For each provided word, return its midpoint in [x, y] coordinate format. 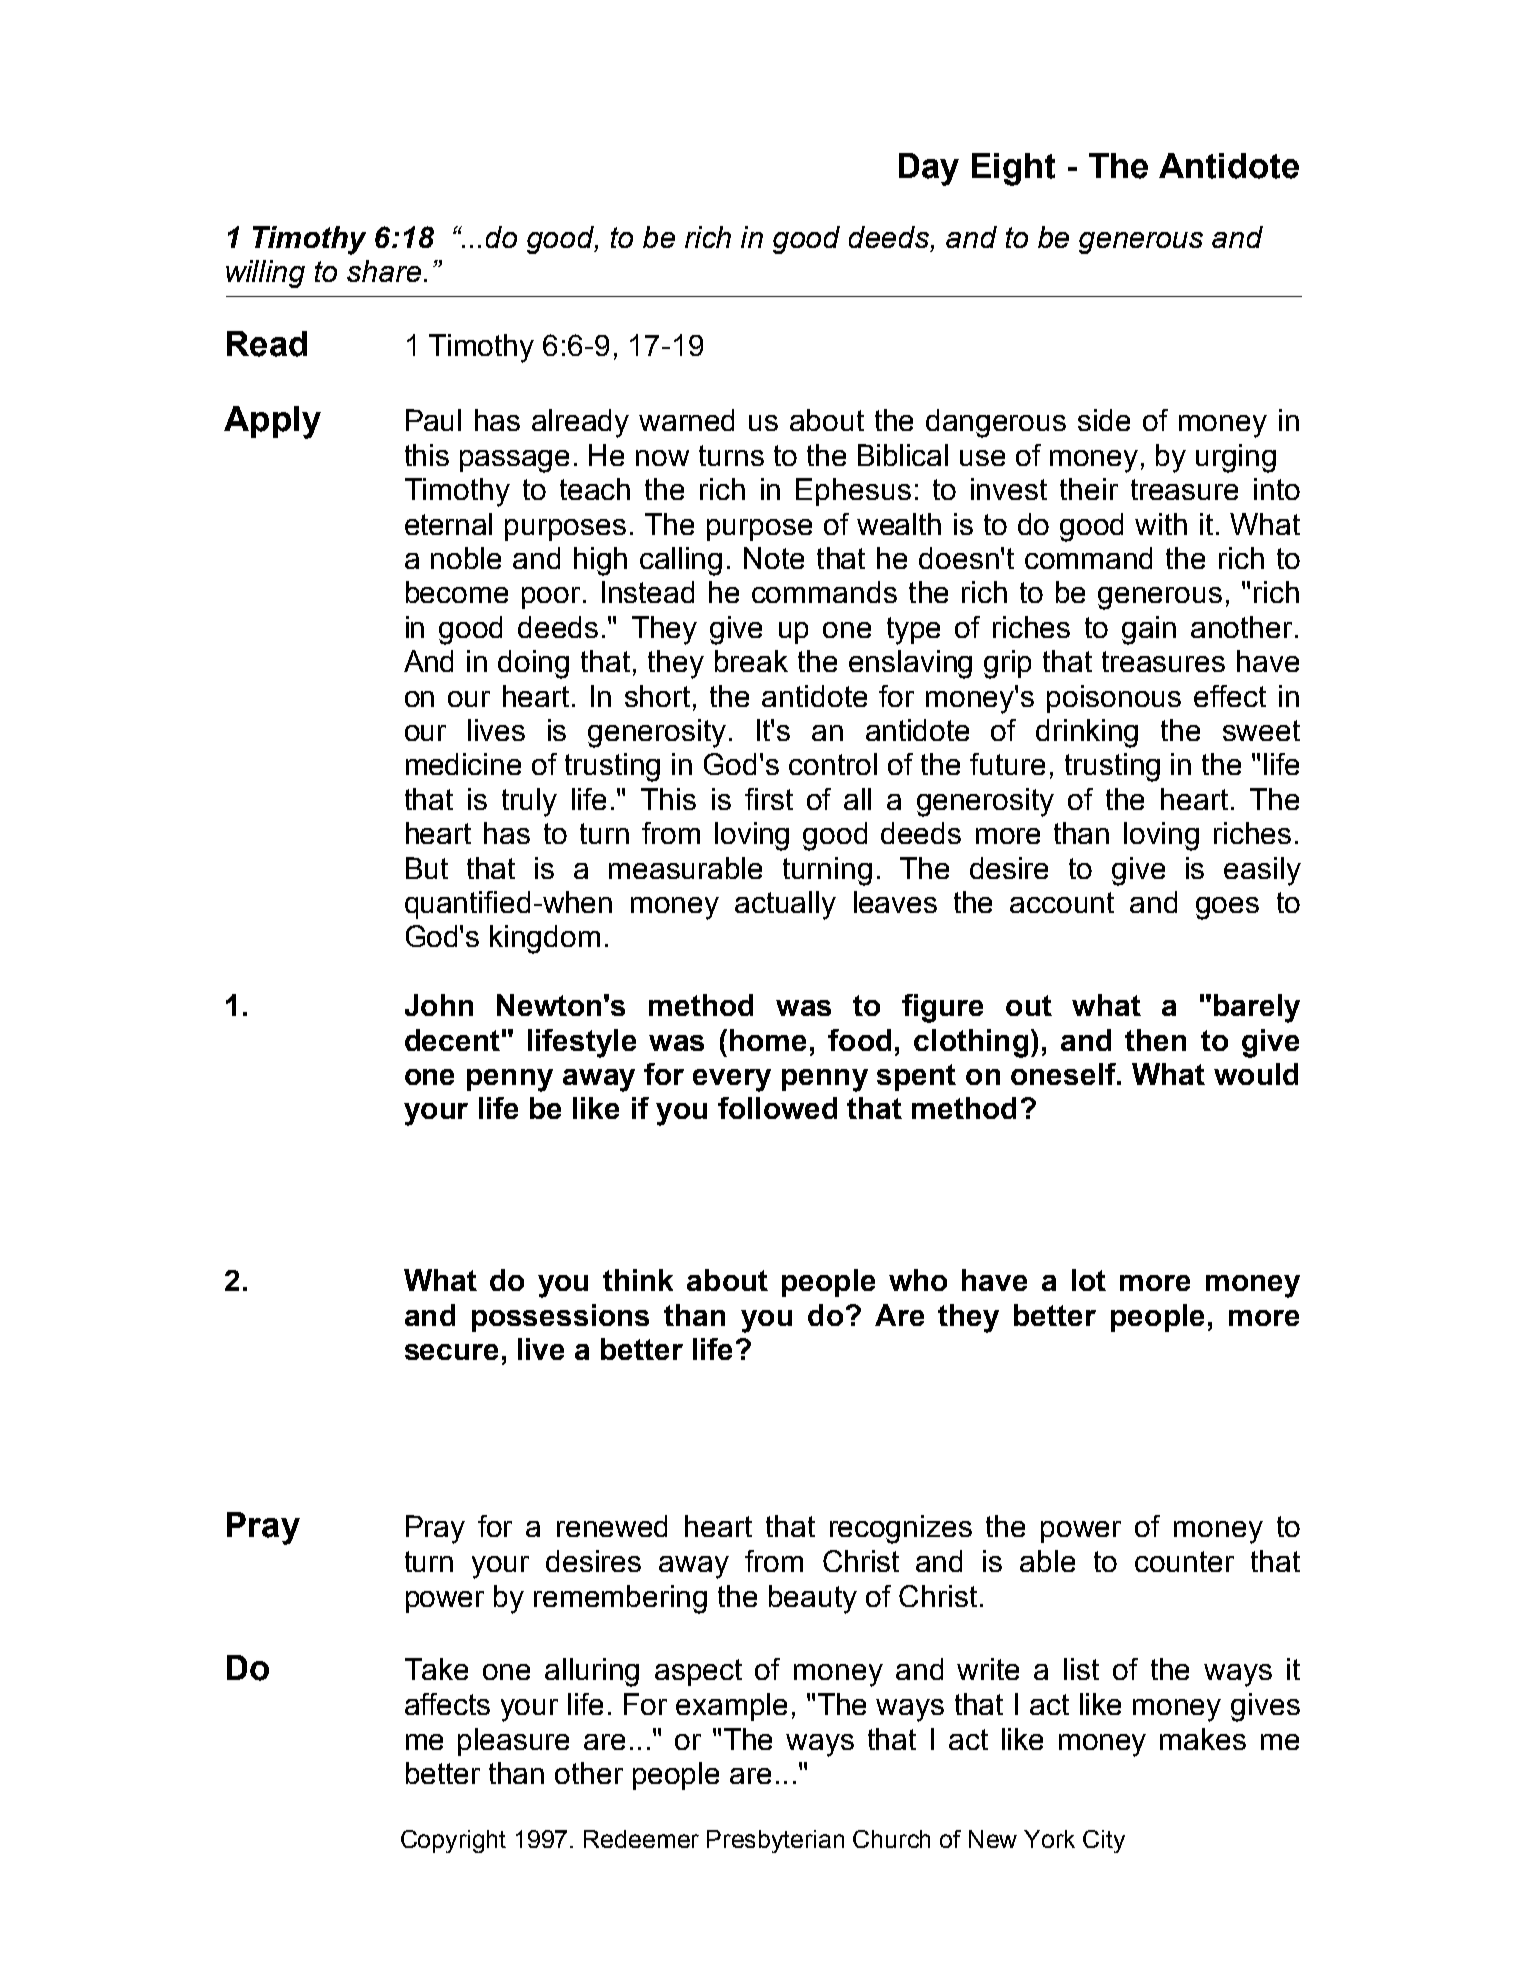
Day [929, 169]
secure [451, 1352]
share [384, 271]
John [439, 1005]
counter [1184, 1561]
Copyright [453, 1841]
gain [1149, 630]
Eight [1013, 169]
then [1155, 1040]
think [638, 1280]
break [751, 661]
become [457, 592]
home [768, 1040]
